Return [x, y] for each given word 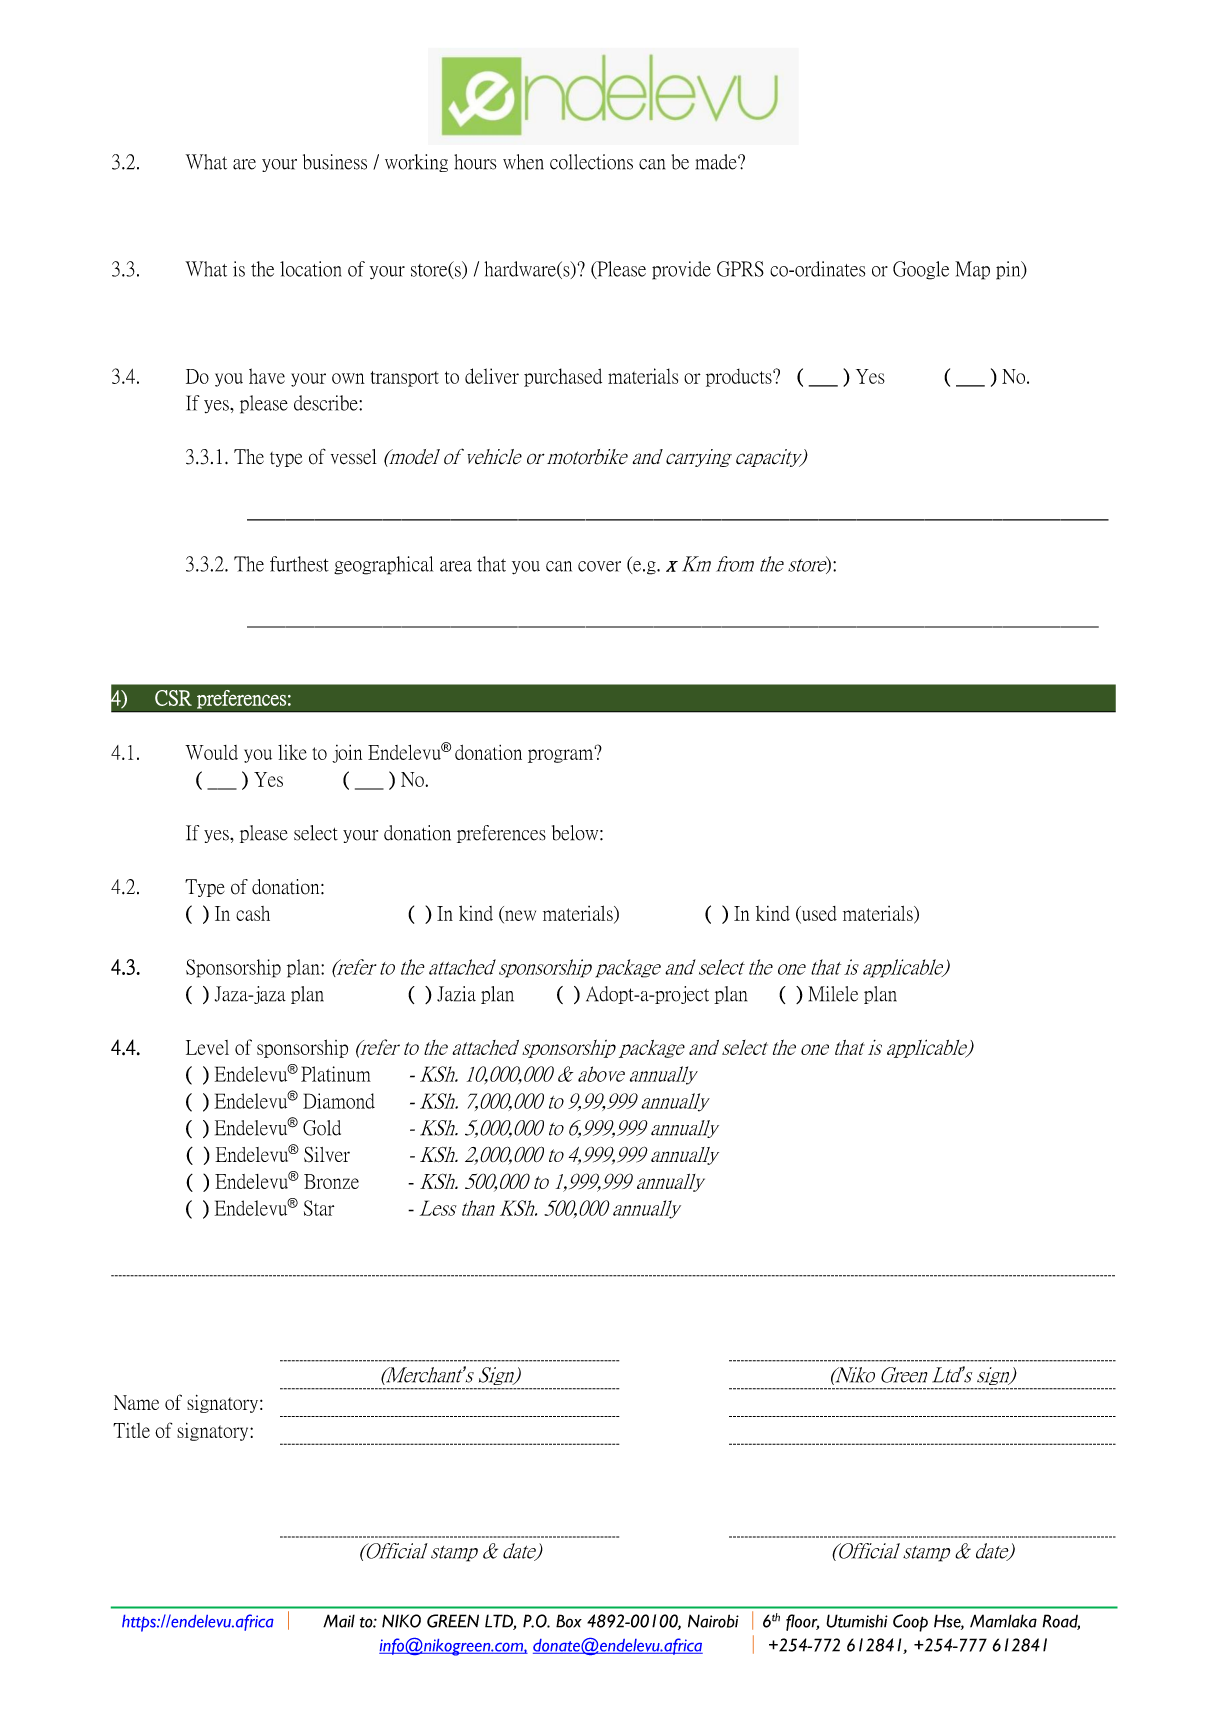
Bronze [331, 1181]
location [311, 269]
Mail [339, 1621]
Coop [910, 1623]
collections [591, 162]
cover [599, 566]
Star [319, 1208]
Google [921, 270]
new [519, 916]
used [818, 914]
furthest [299, 564]
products [740, 378]
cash [253, 913]
